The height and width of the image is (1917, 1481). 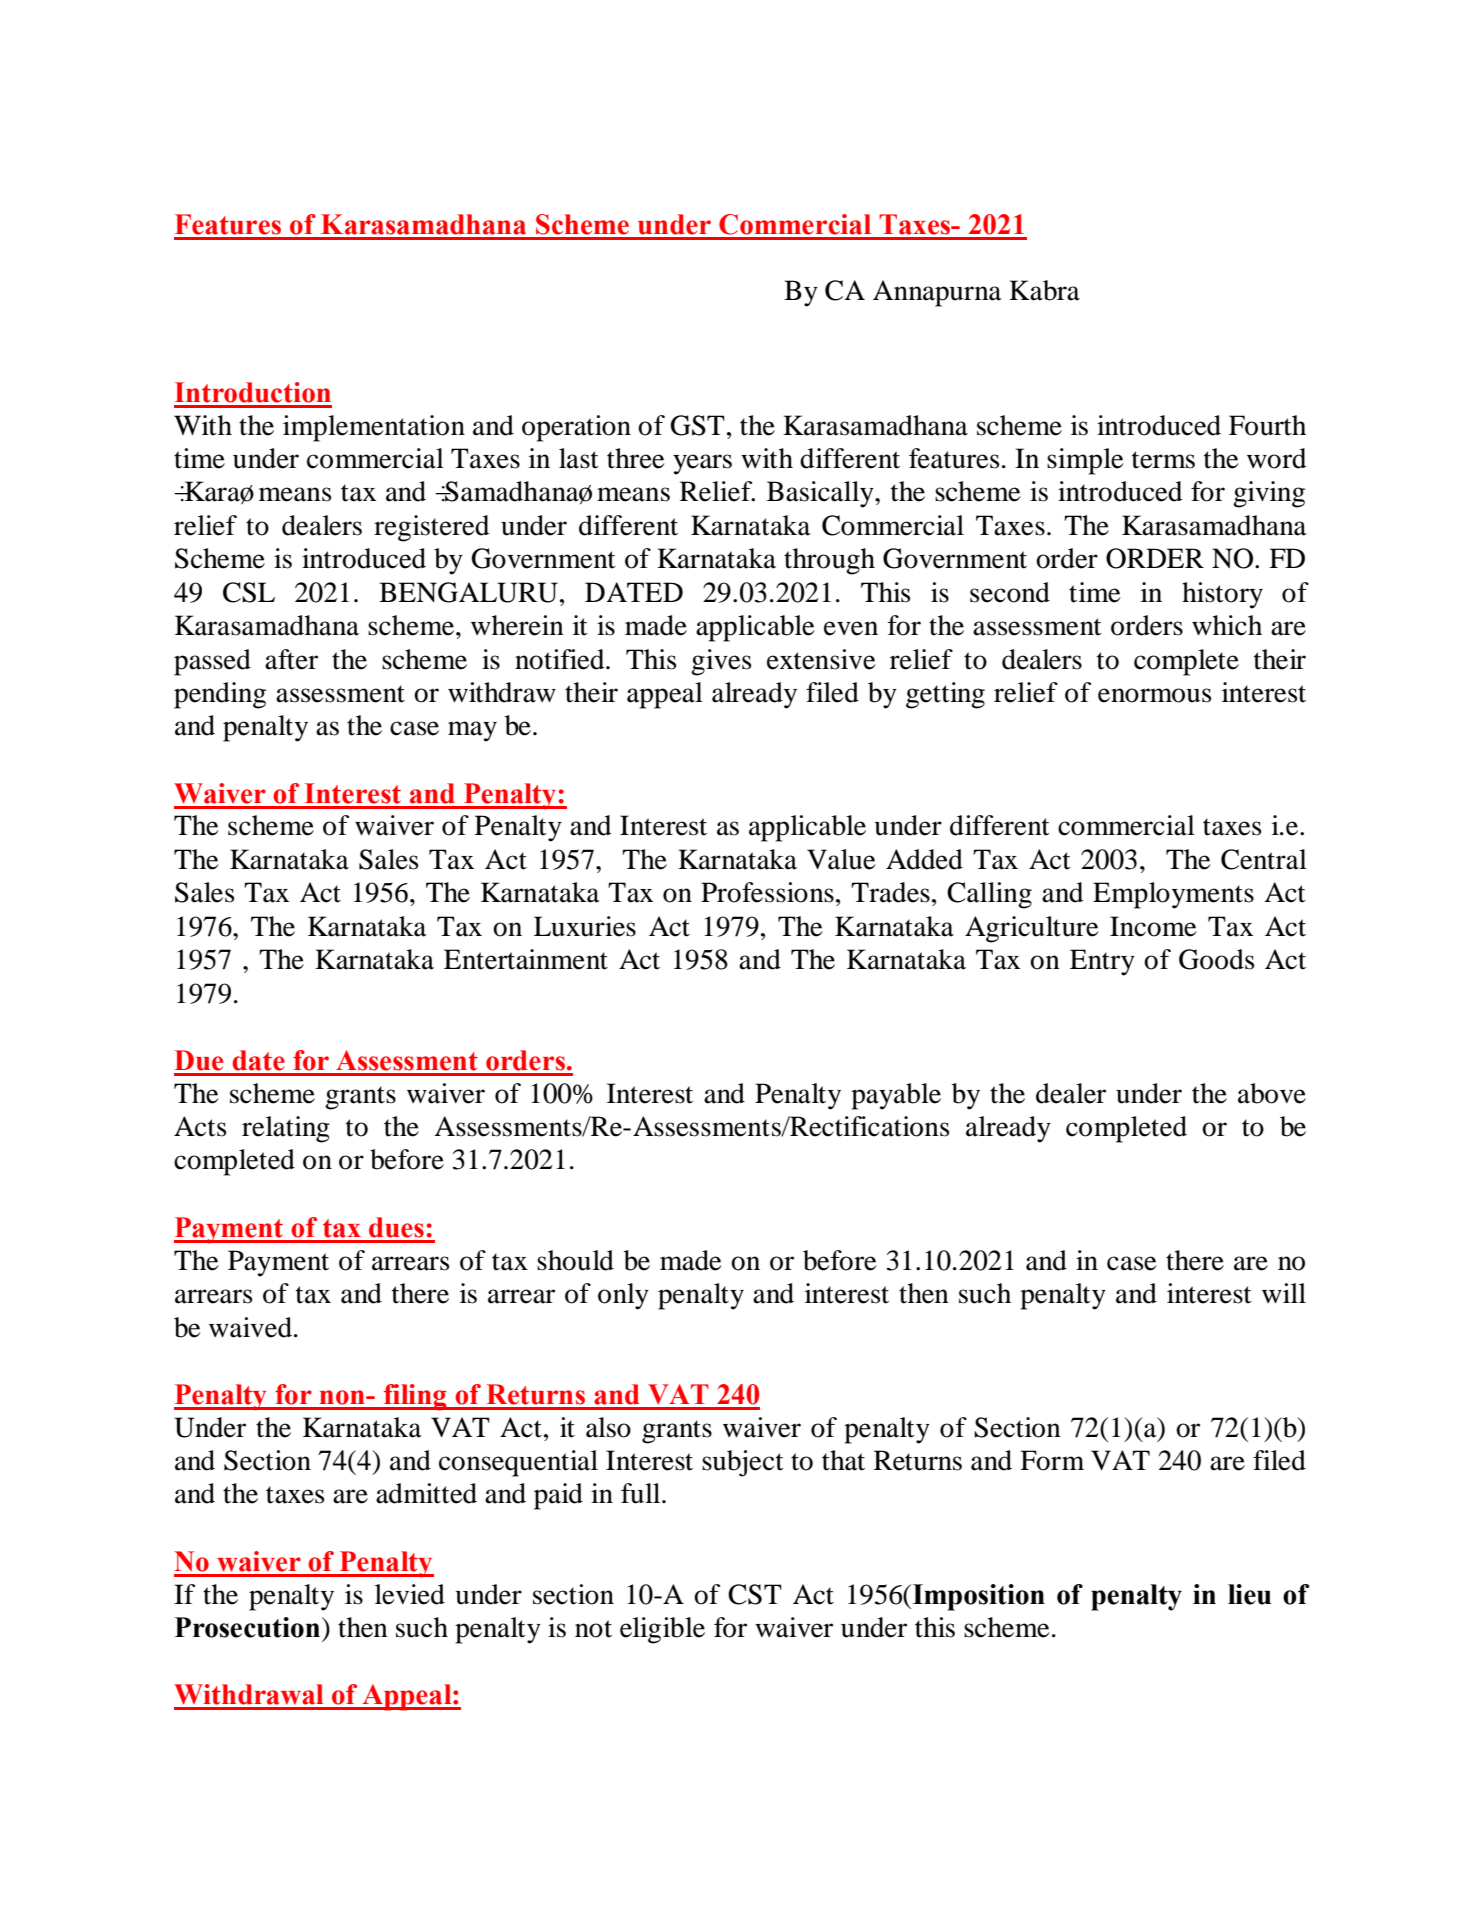 What do you see at coordinates (1284, 1293) in the image?
I see `will` at bounding box center [1284, 1293].
